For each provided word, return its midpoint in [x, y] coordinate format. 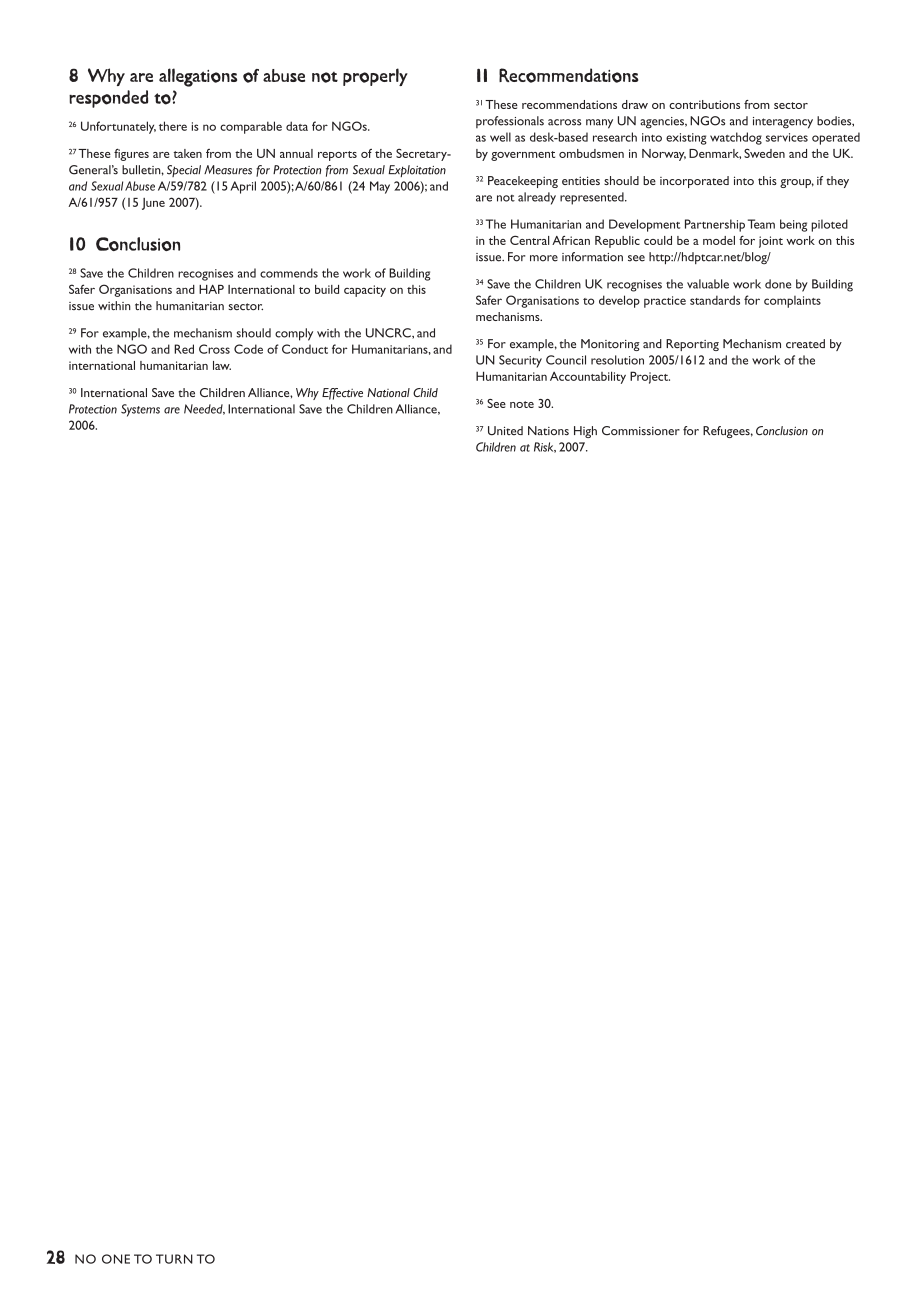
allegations [198, 77]
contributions [704, 104]
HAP [211, 289]
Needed [204, 409]
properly [375, 77]
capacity [365, 291]
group [797, 183]
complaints [792, 302]
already [537, 198]
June [153, 204]
